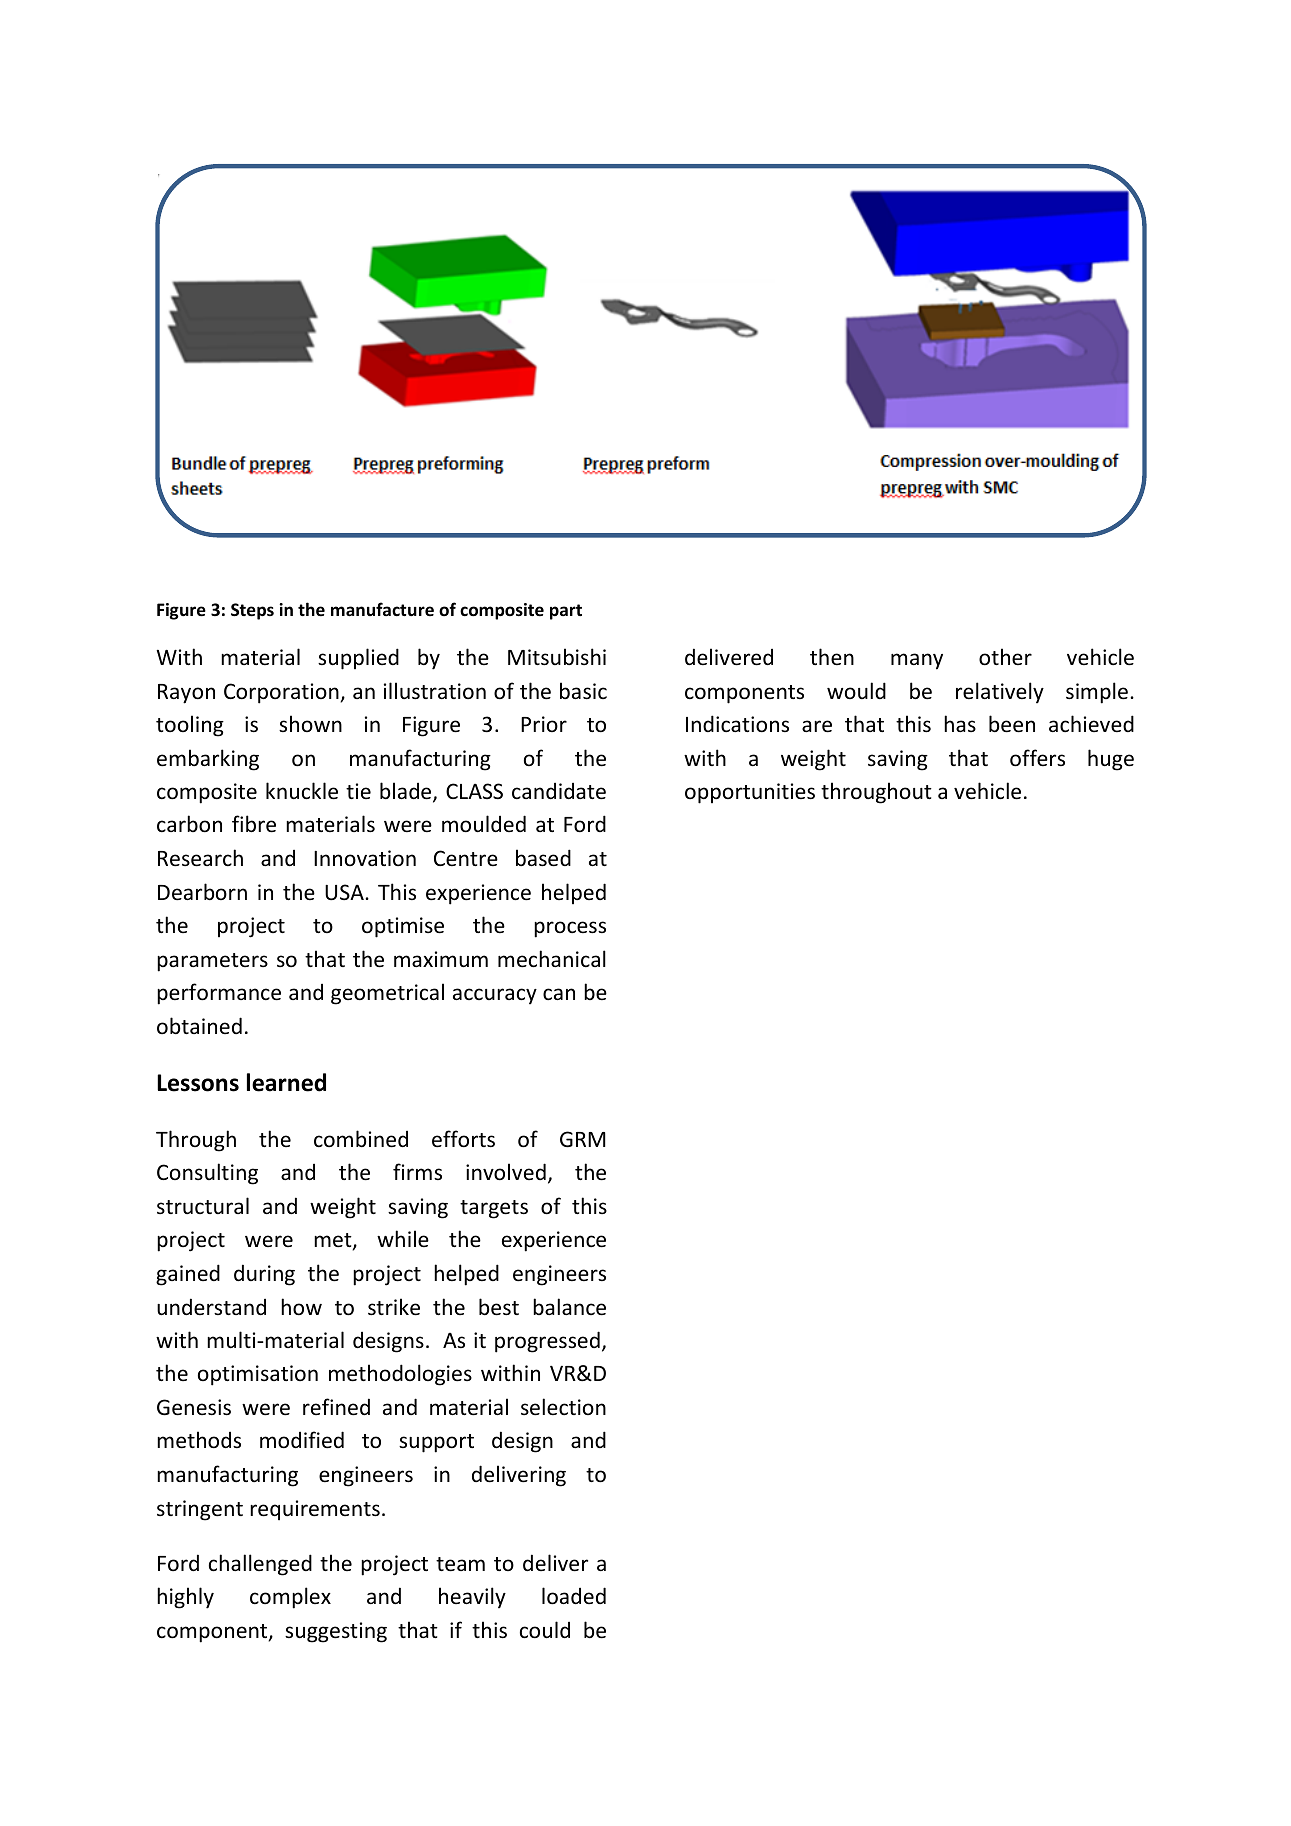 Image resolution: width=1291 pixels, height=1826 pixels. What do you see at coordinates (557, 657) in the screenshot?
I see `Mitsubishi` at bounding box center [557, 657].
